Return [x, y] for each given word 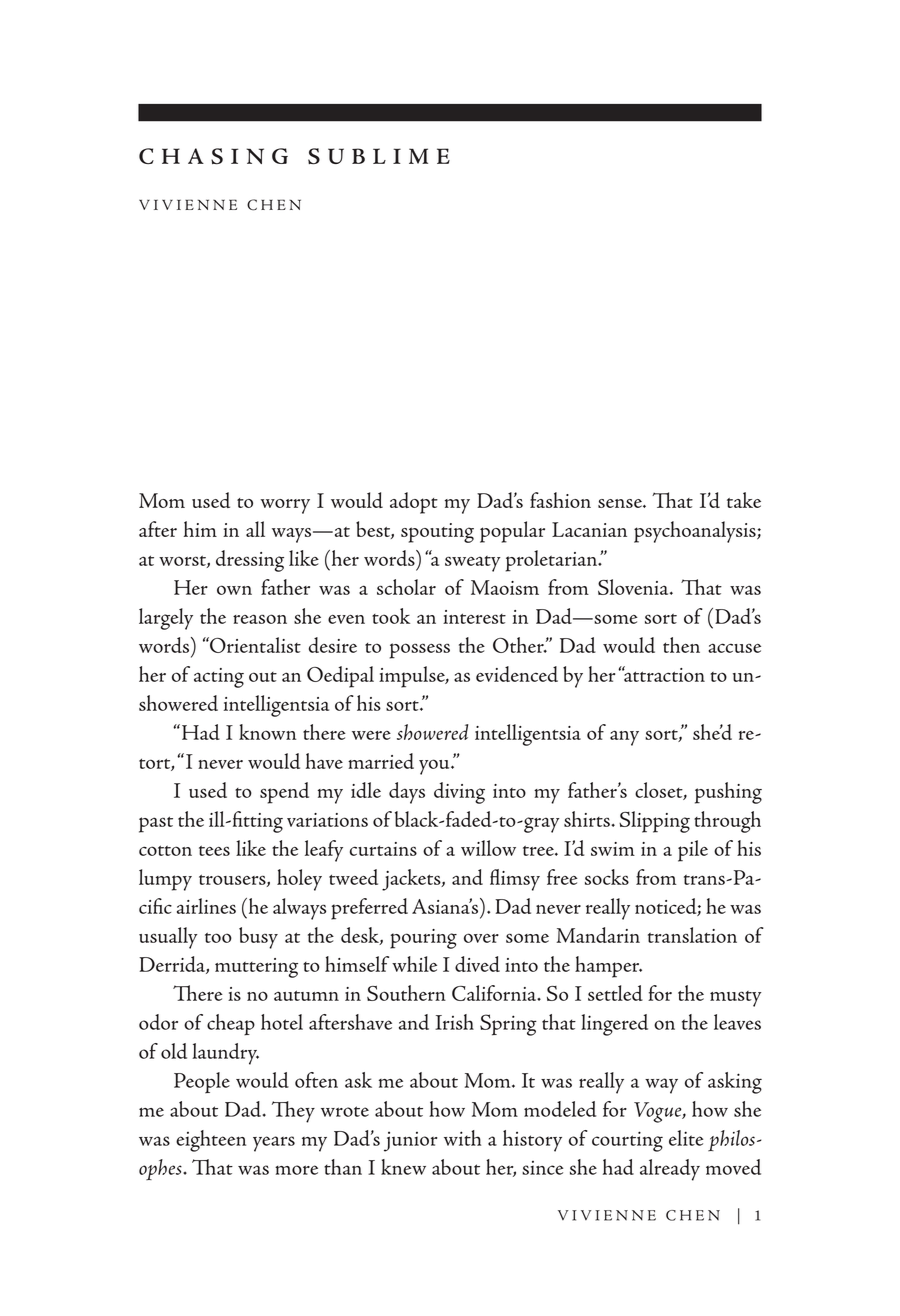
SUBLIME [379, 156]
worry [285, 506]
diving [459, 793]
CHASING [213, 156]
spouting [437, 533]
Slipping [654, 822]
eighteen [211, 1141]
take [744, 500]
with [462, 1138]
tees [214, 850]
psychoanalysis [696, 532]
